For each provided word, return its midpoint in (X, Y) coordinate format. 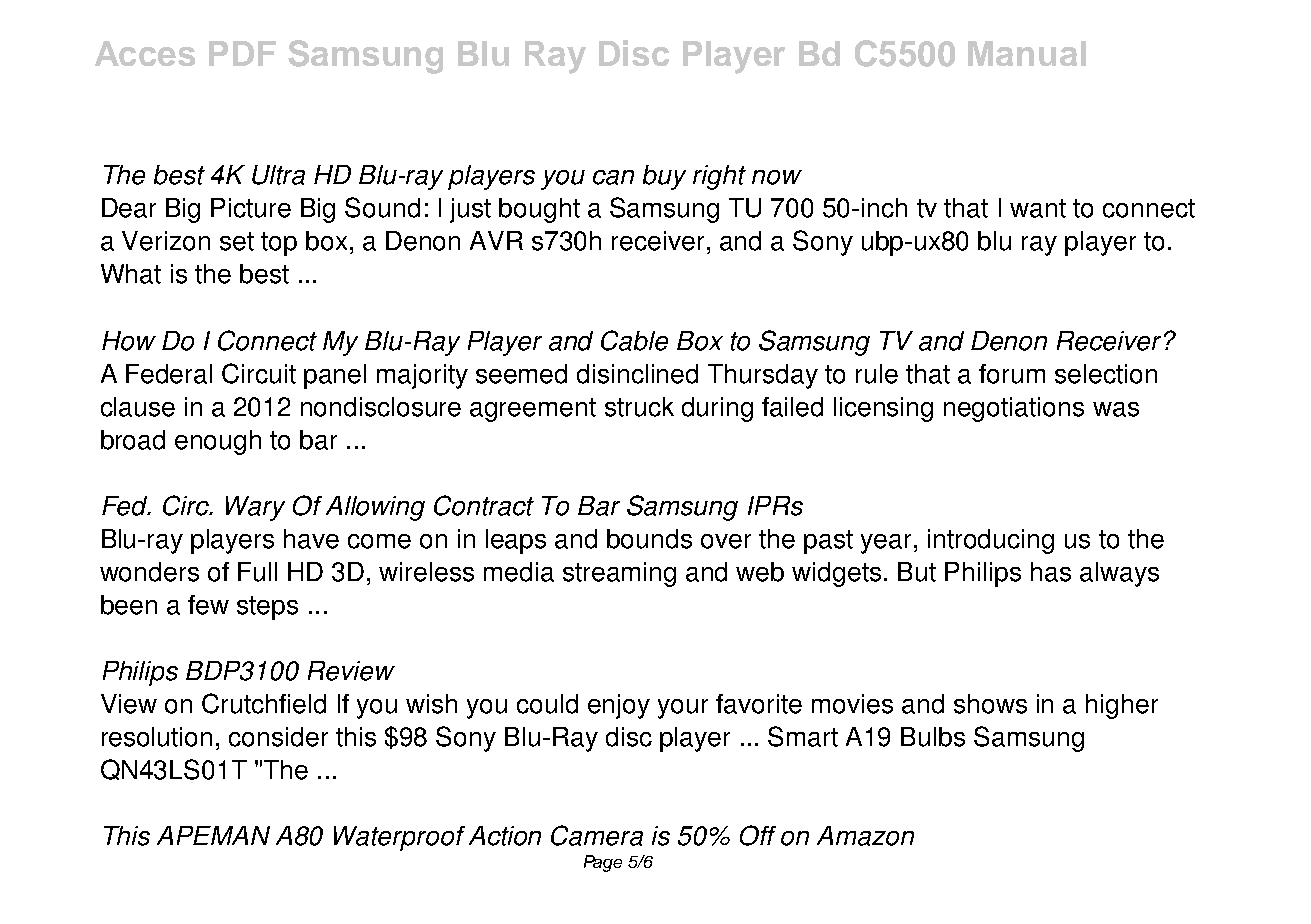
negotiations (1014, 409)
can (613, 177)
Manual (1027, 53)
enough (218, 442)
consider (278, 737)
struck (639, 407)
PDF (242, 53)
